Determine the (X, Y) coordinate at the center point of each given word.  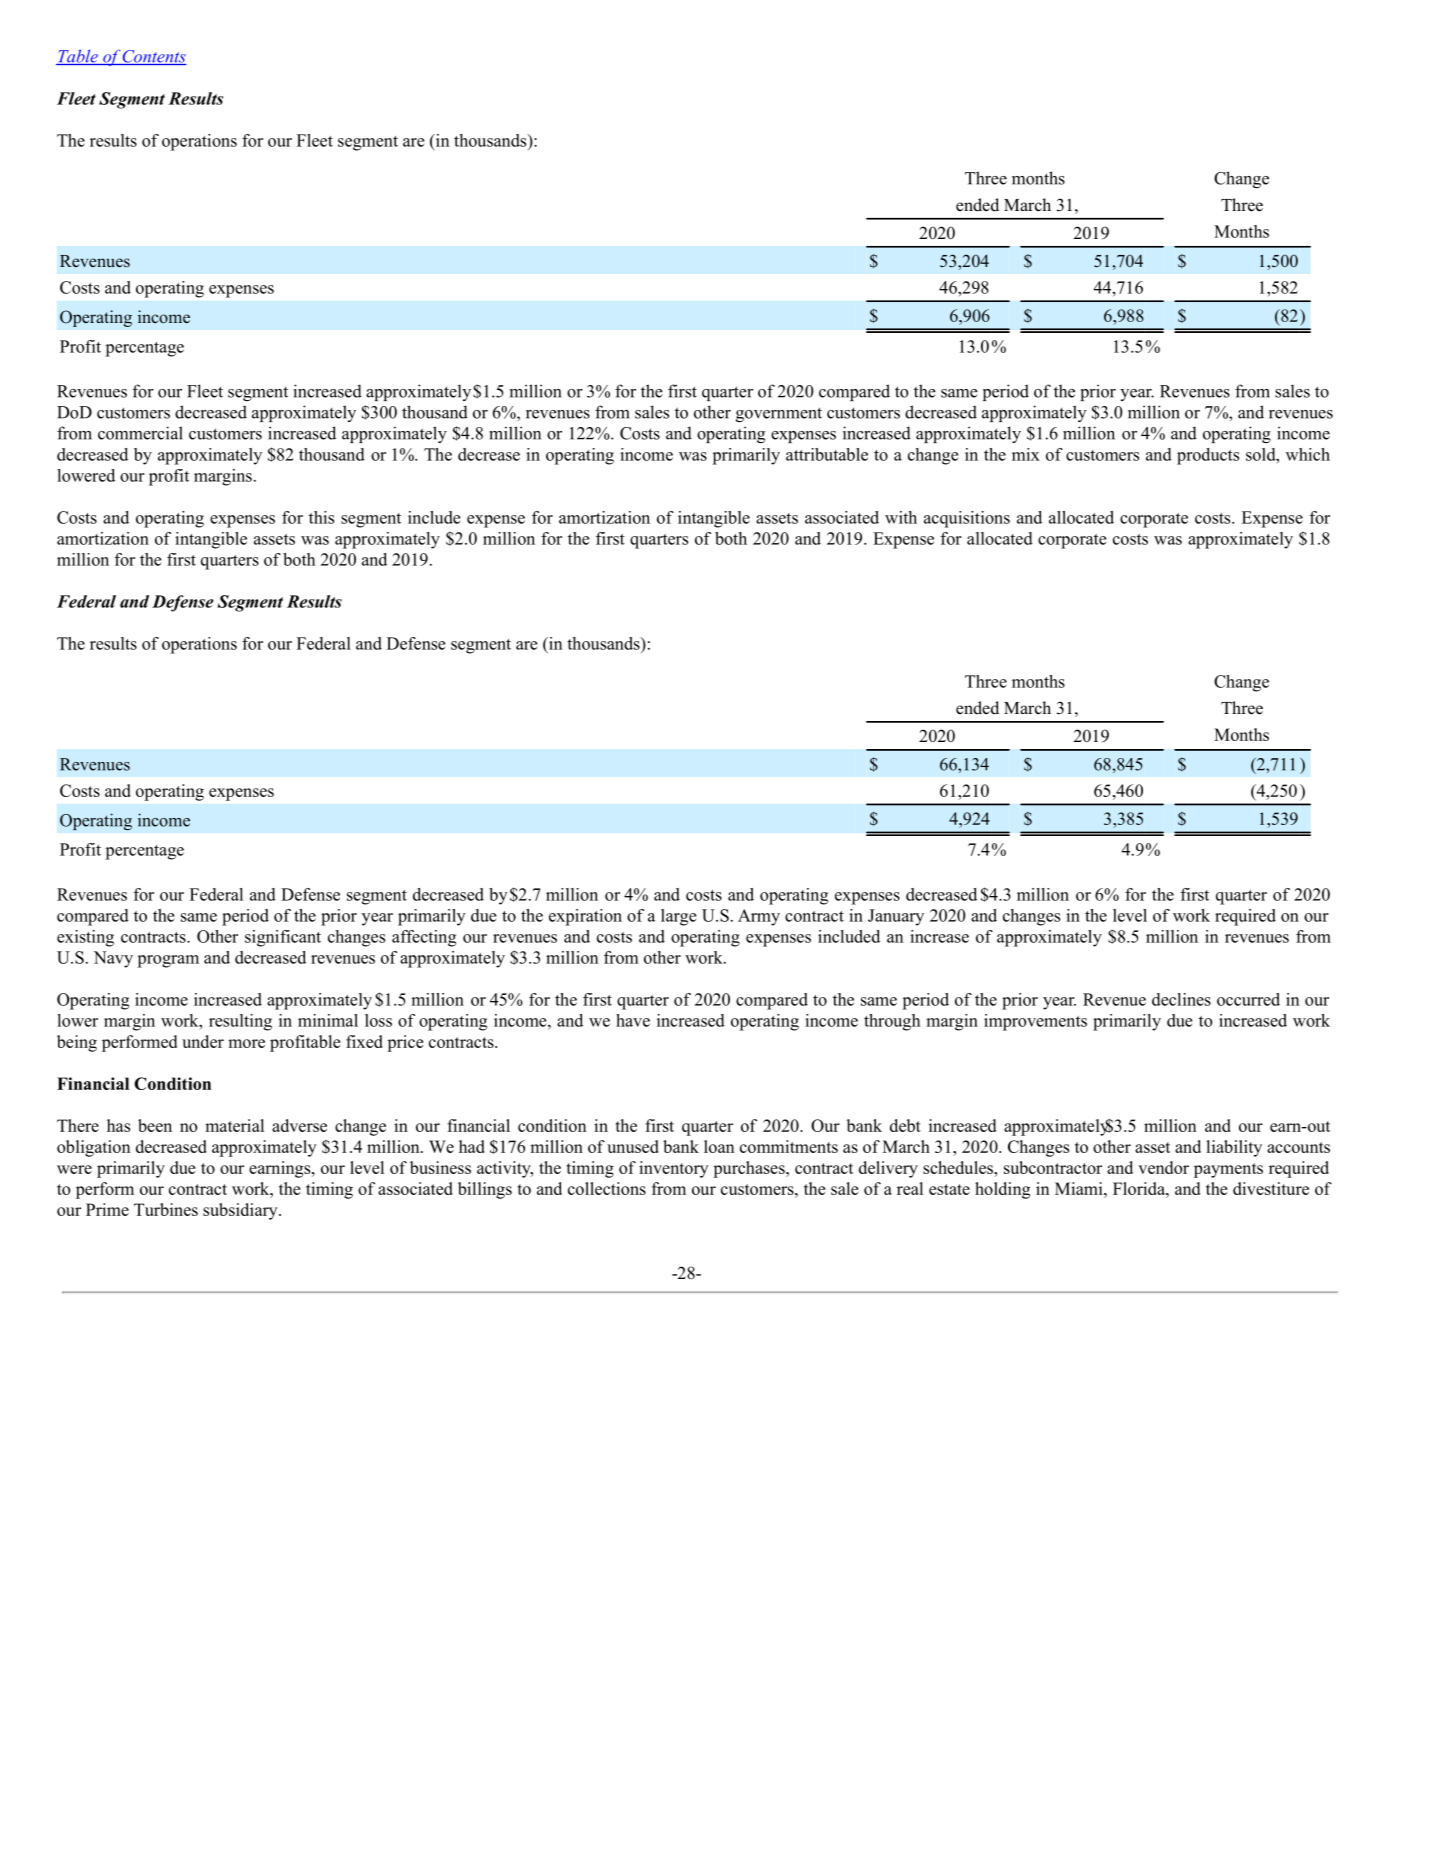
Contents (154, 57)
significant (283, 938)
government (779, 414)
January (896, 917)
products (1208, 456)
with (901, 517)
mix (1026, 454)
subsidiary (241, 1211)
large (678, 917)
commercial (140, 433)
